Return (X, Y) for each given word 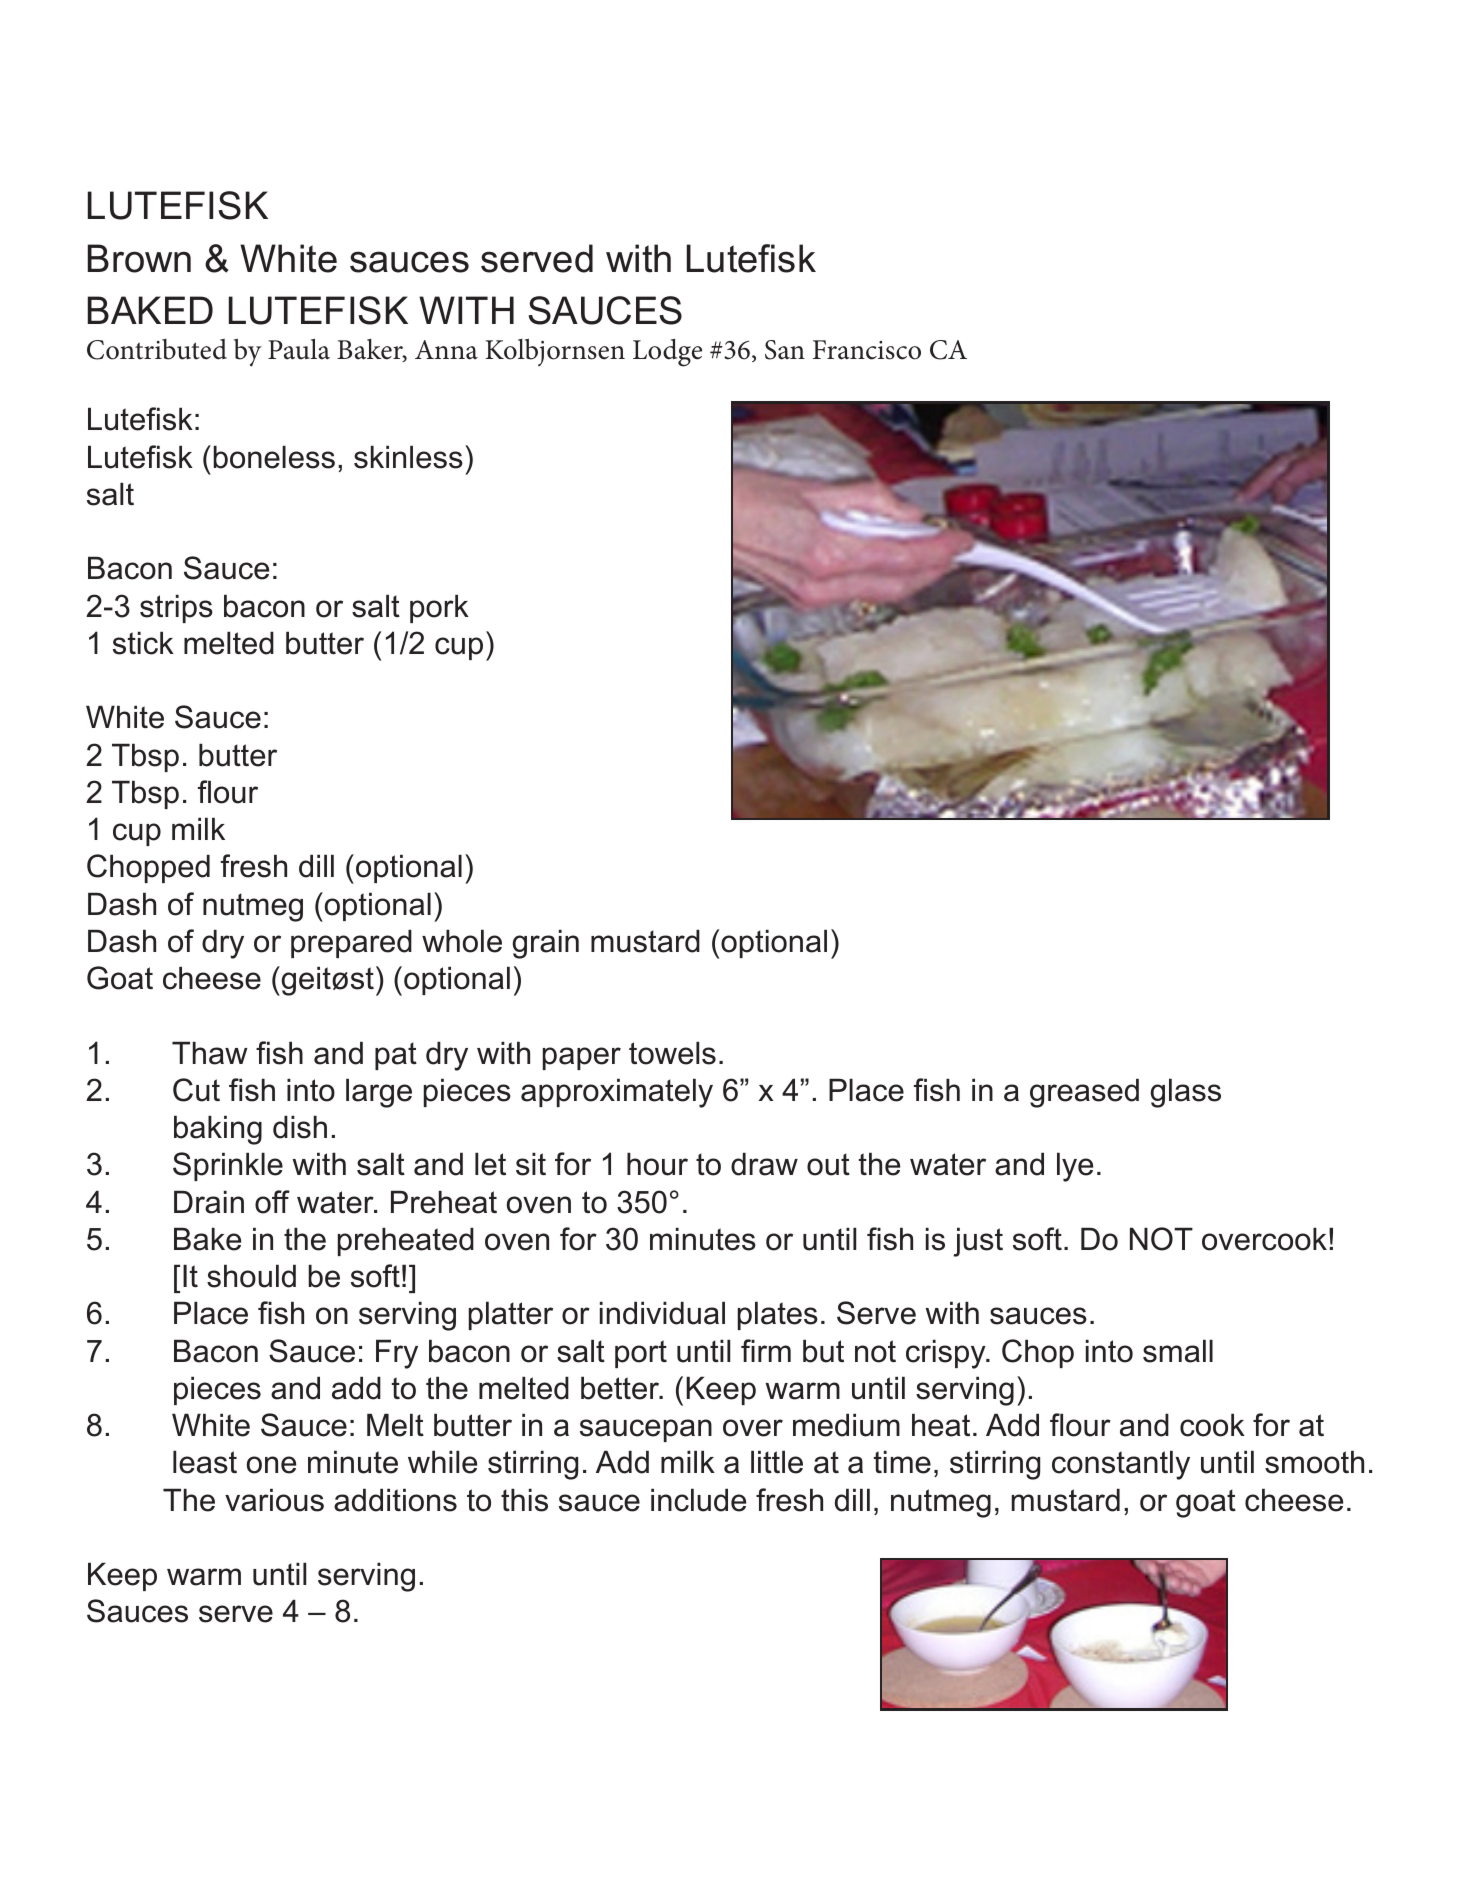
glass (1186, 1093)
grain (546, 944)
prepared (351, 943)
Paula (299, 349)
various (274, 1500)
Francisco (867, 350)
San (785, 350)
